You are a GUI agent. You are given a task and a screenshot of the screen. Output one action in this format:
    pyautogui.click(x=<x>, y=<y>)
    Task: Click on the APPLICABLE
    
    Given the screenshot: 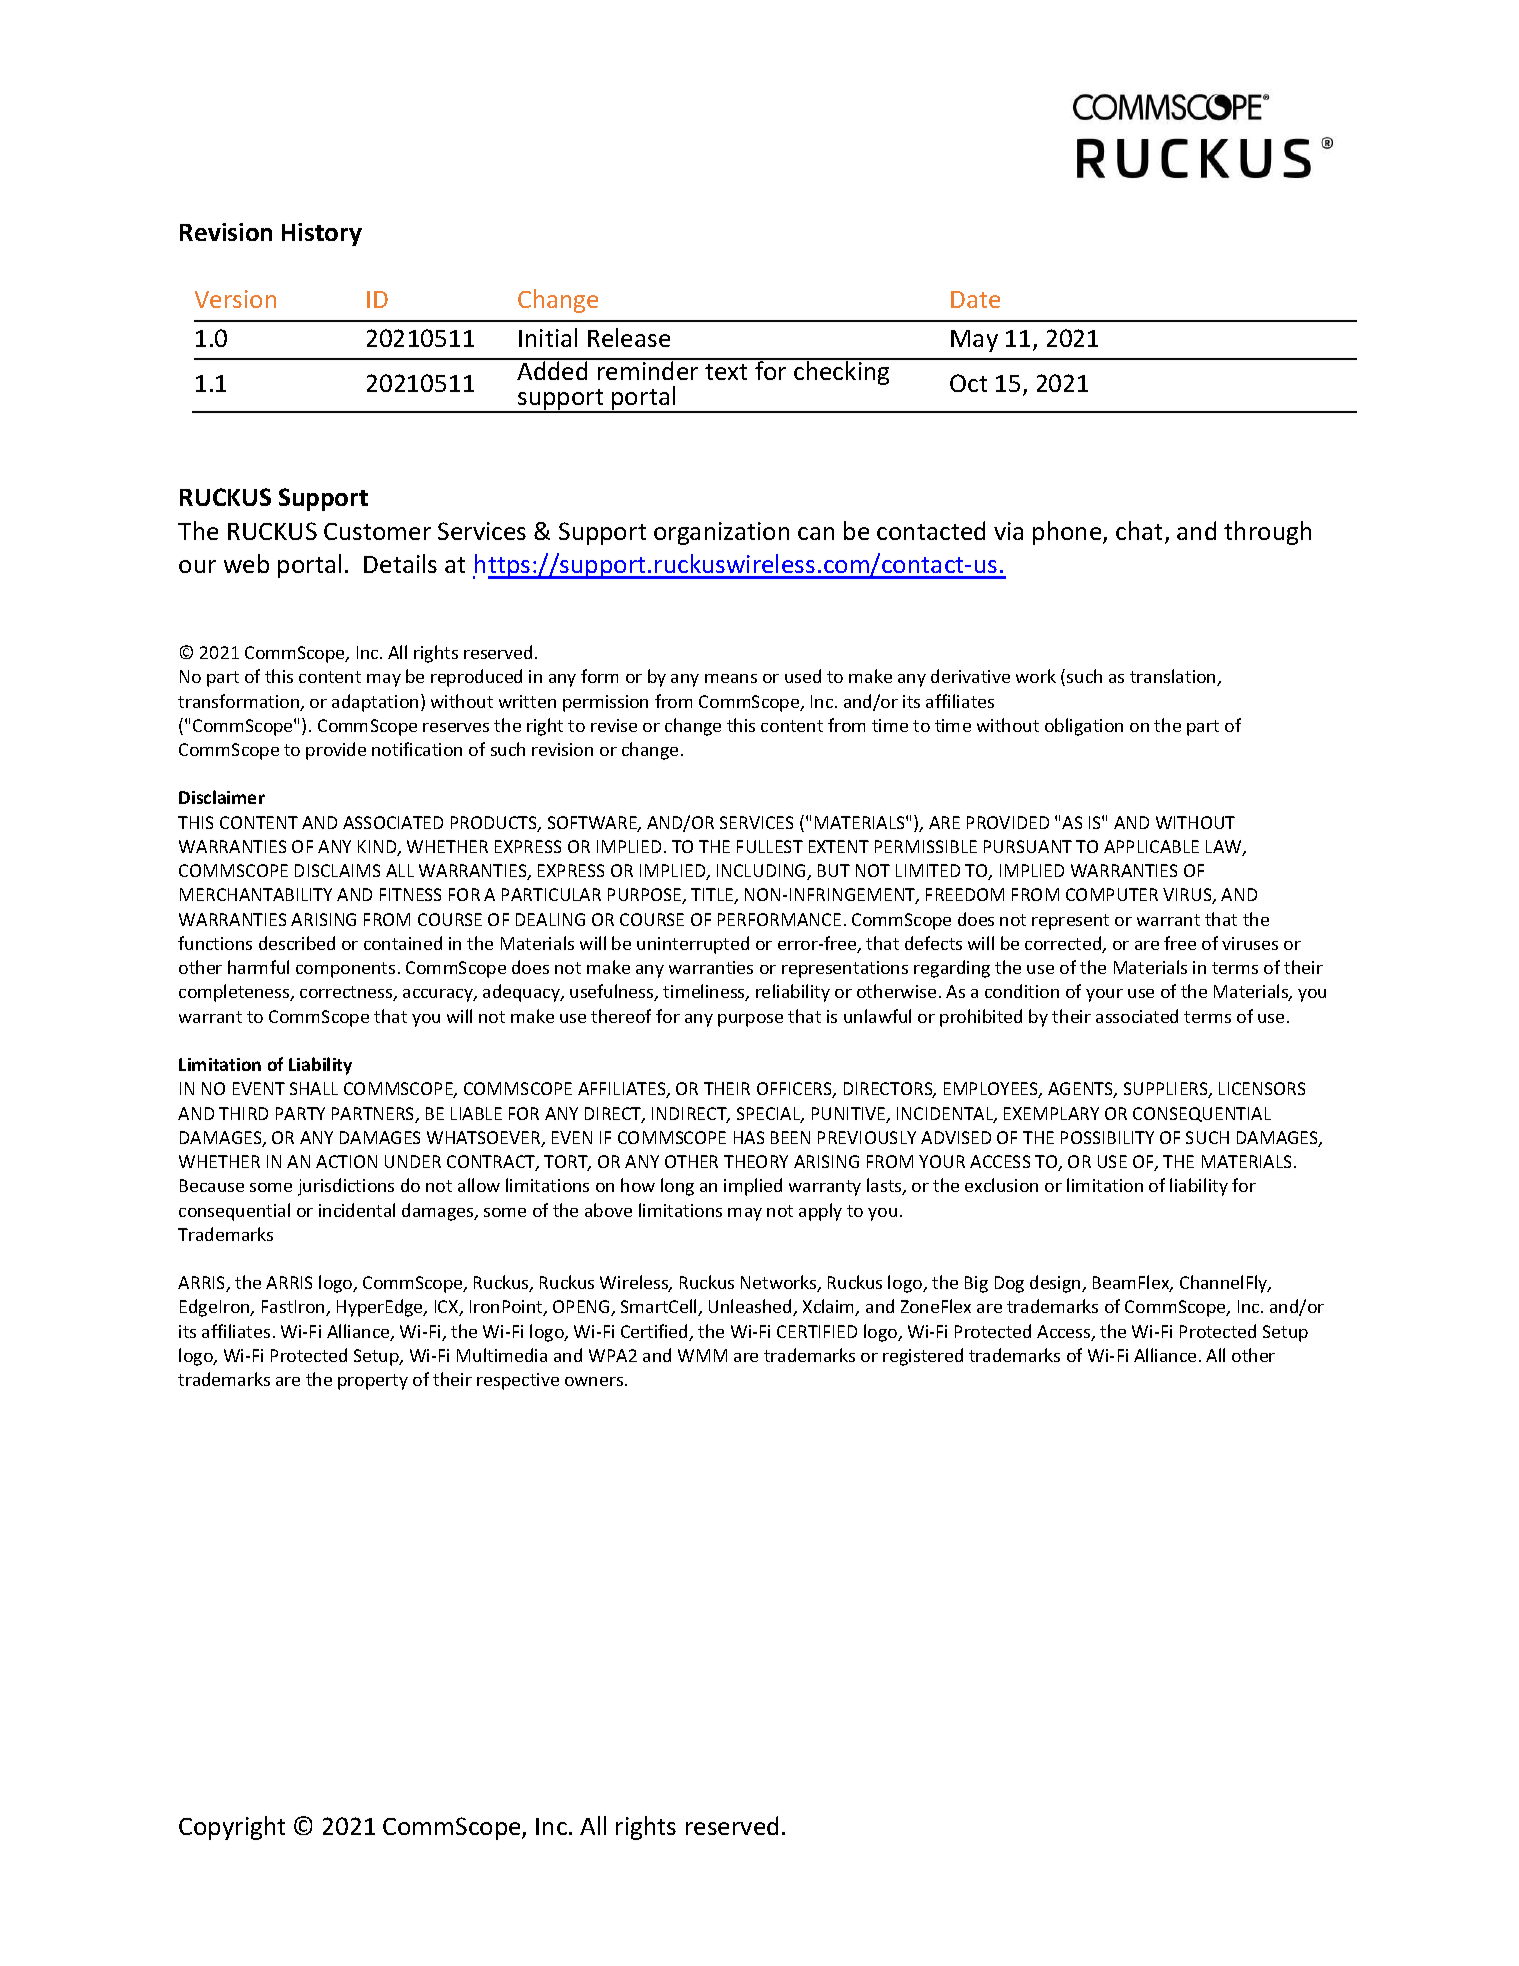 What is the action you would take?
    pyautogui.click(x=1151, y=846)
